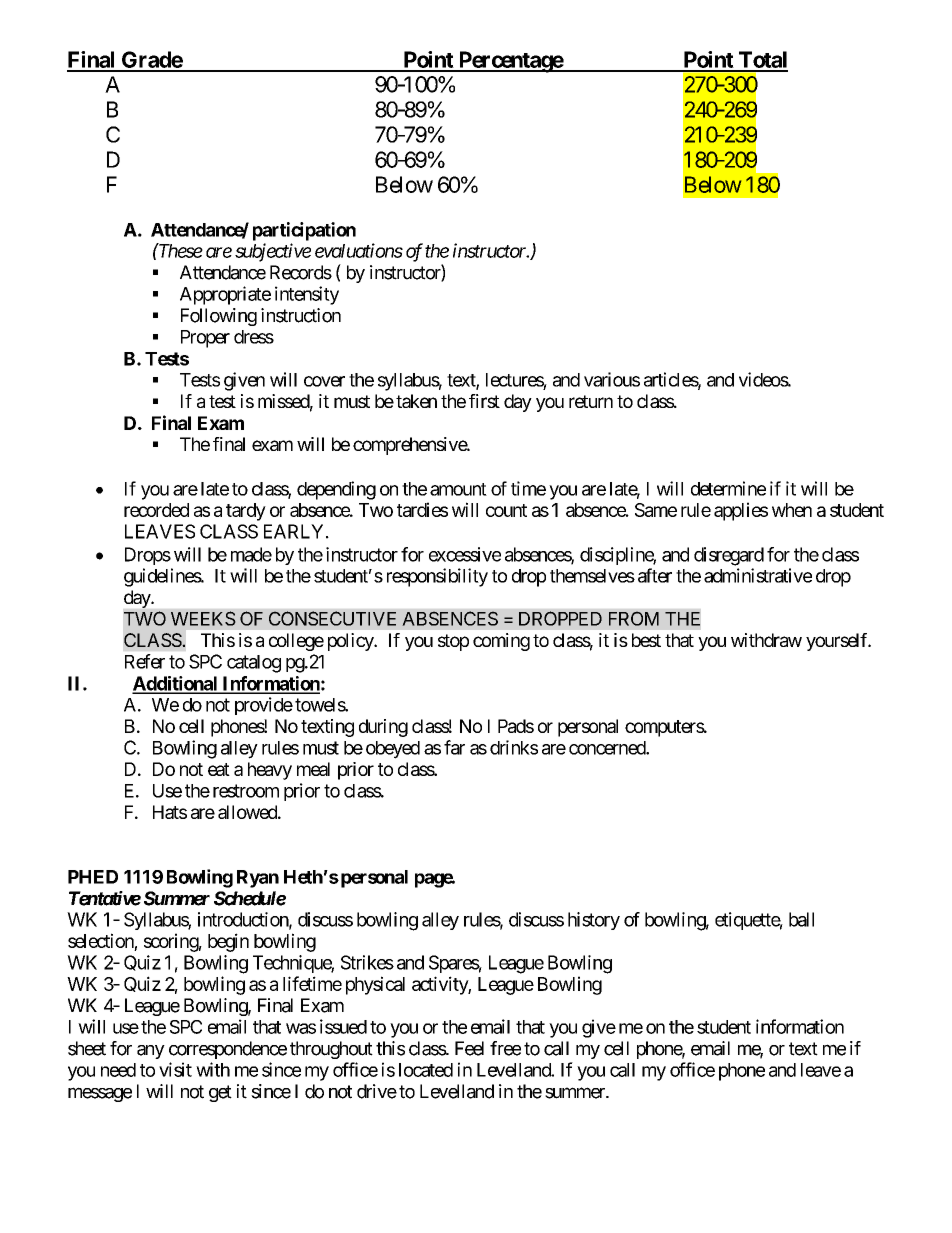 This document has width=952, height=1233. I want to click on evaluations, so click(359, 250).
